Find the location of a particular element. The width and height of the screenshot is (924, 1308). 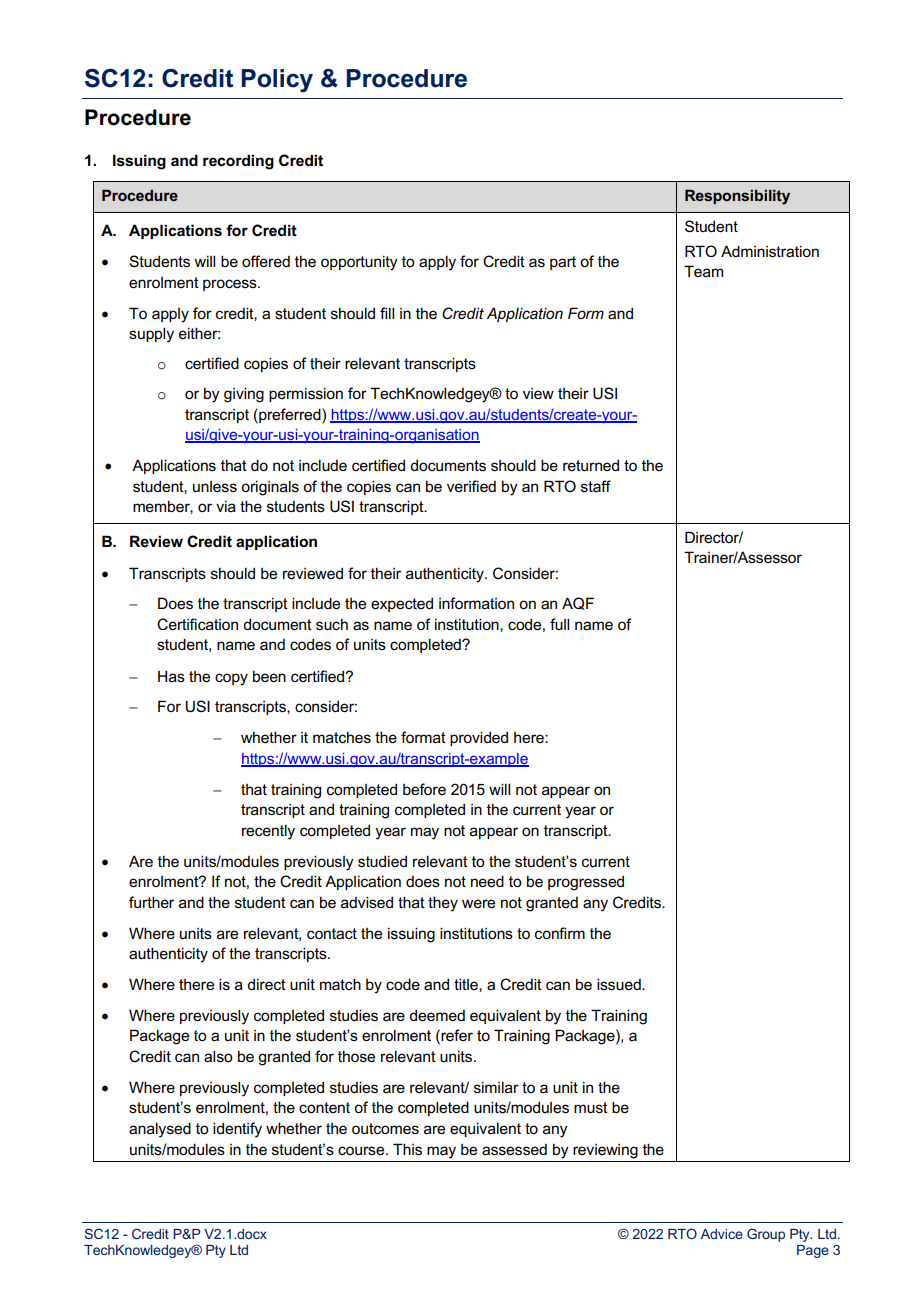

identify is located at coordinates (237, 1130).
